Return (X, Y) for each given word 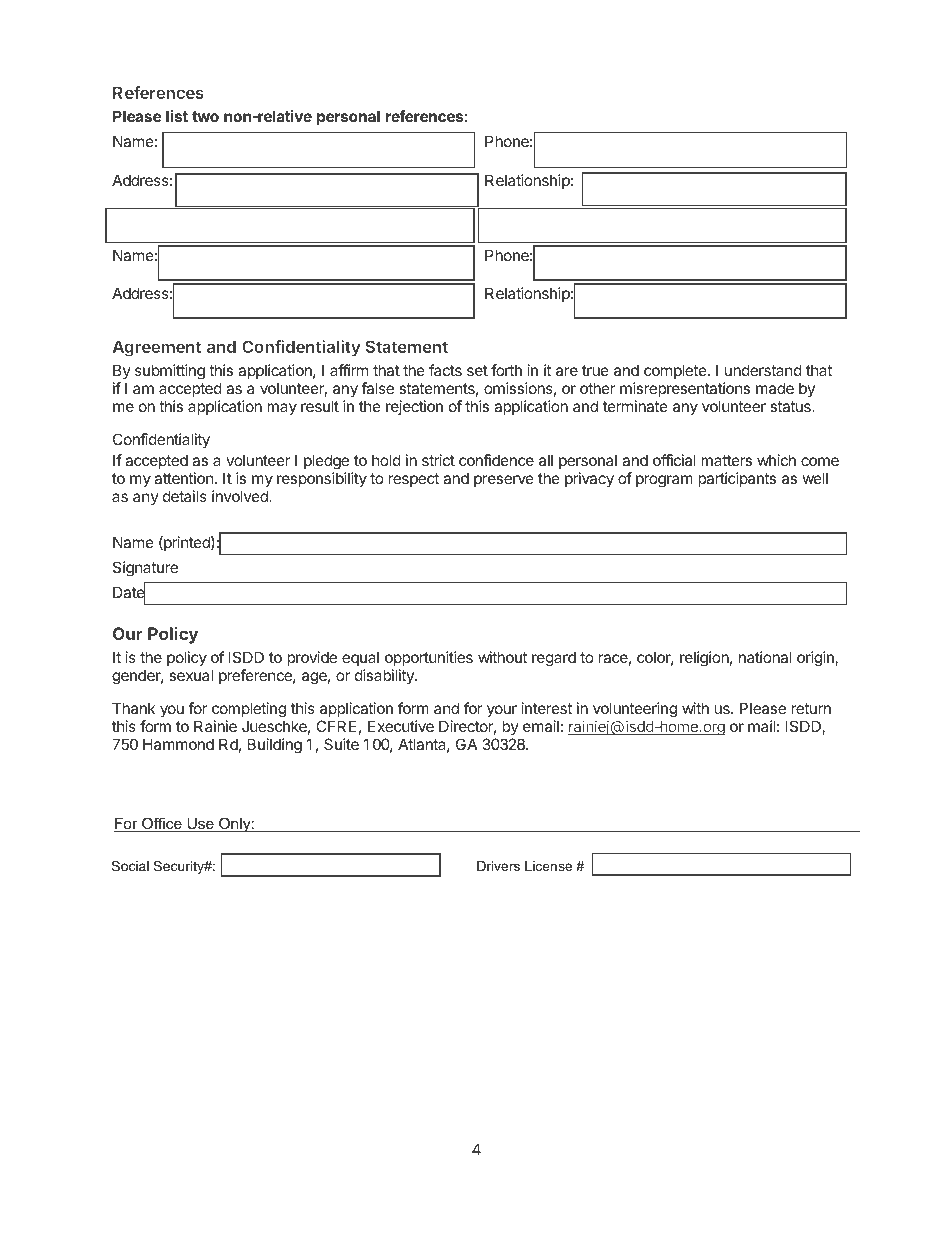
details (185, 496)
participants (737, 479)
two (205, 116)
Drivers (498, 866)
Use (200, 825)
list (177, 116)
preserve (504, 481)
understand (763, 370)
